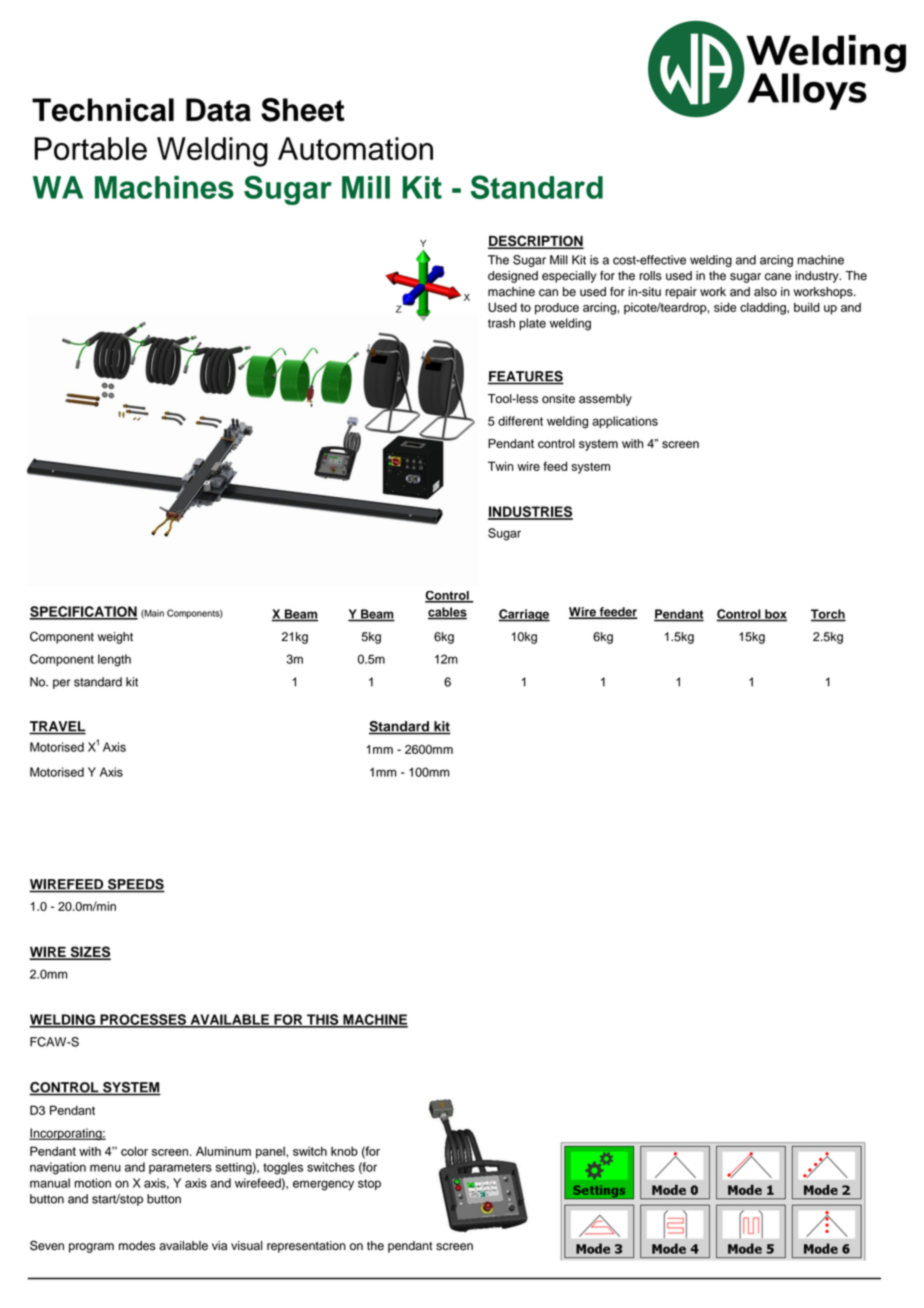 Image resolution: width=924 pixels, height=1308 pixels. Describe the element at coordinates (91, 148) in the screenshot. I see `Portable` at that location.
